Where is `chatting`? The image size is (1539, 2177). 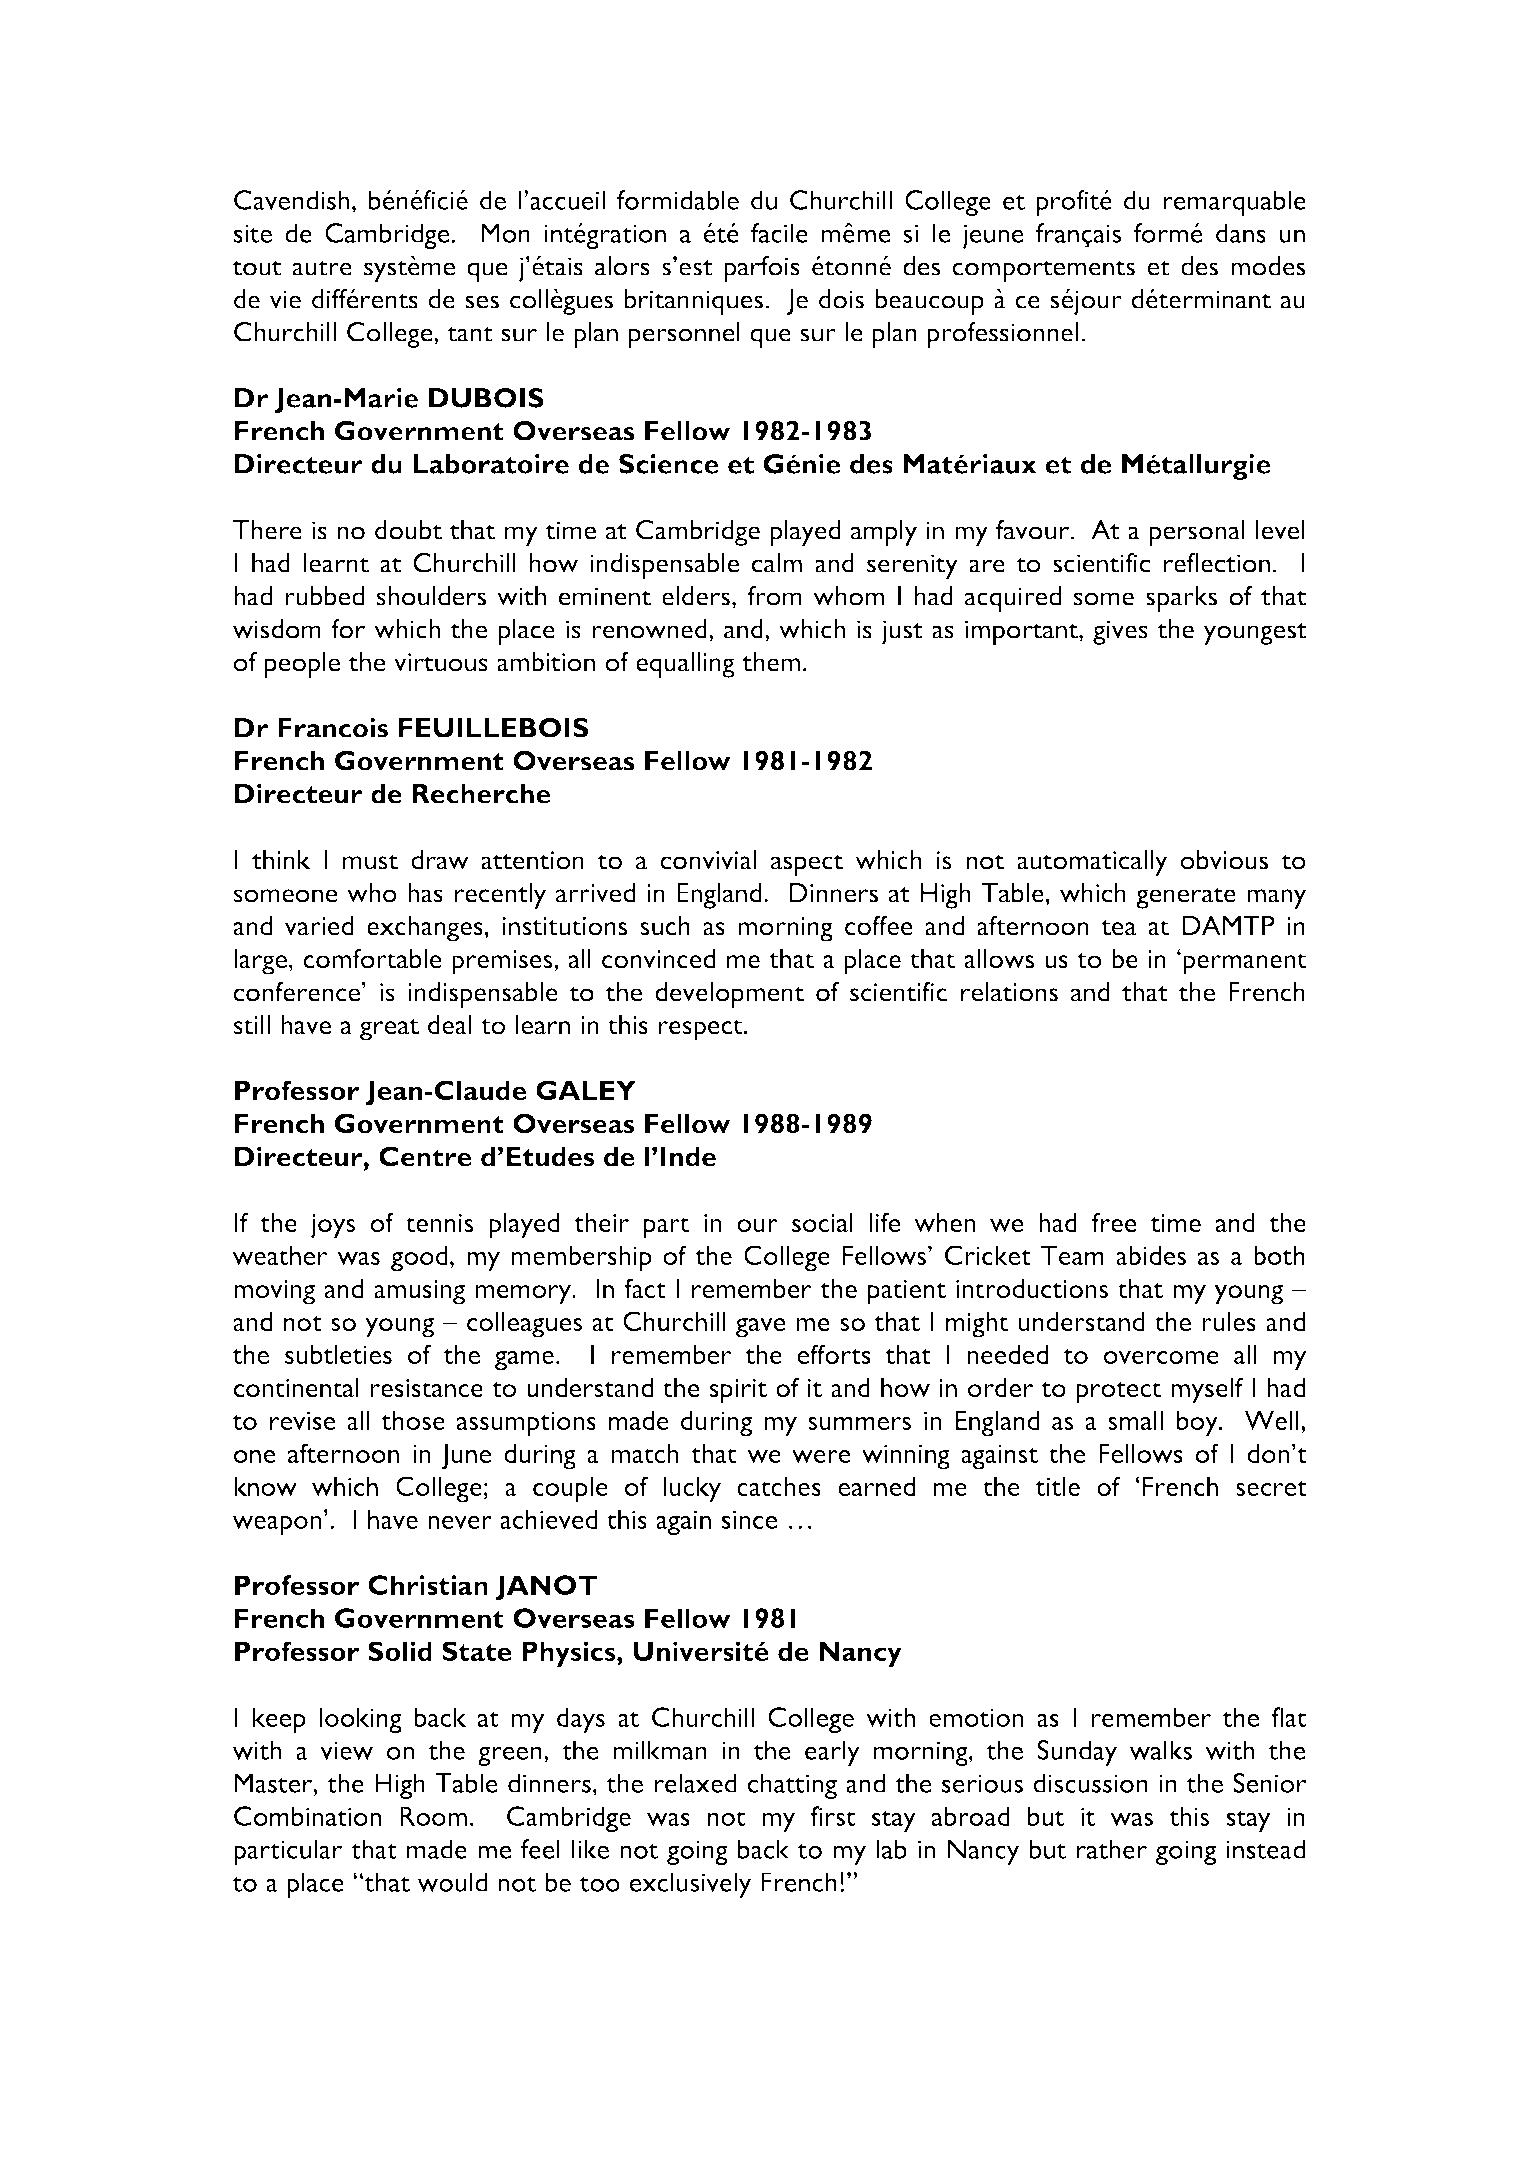 chatting is located at coordinates (792, 1786).
